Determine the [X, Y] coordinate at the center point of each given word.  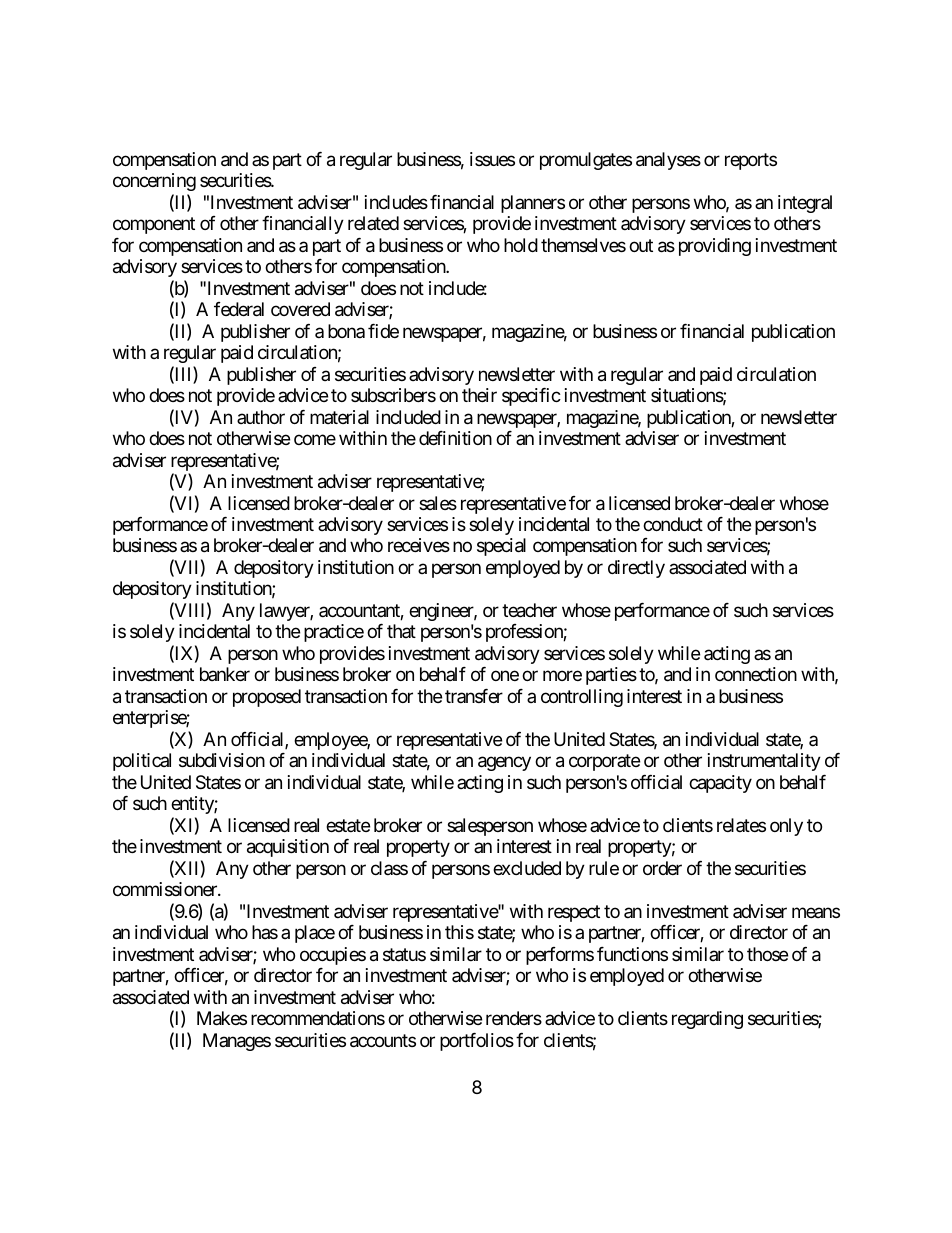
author [261, 417]
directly [636, 569]
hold [521, 245]
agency [504, 764]
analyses [668, 161]
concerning [154, 182]
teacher [529, 610]
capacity [720, 784]
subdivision [222, 760]
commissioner [166, 889]
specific [531, 397]
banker [225, 674]
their [479, 395]
